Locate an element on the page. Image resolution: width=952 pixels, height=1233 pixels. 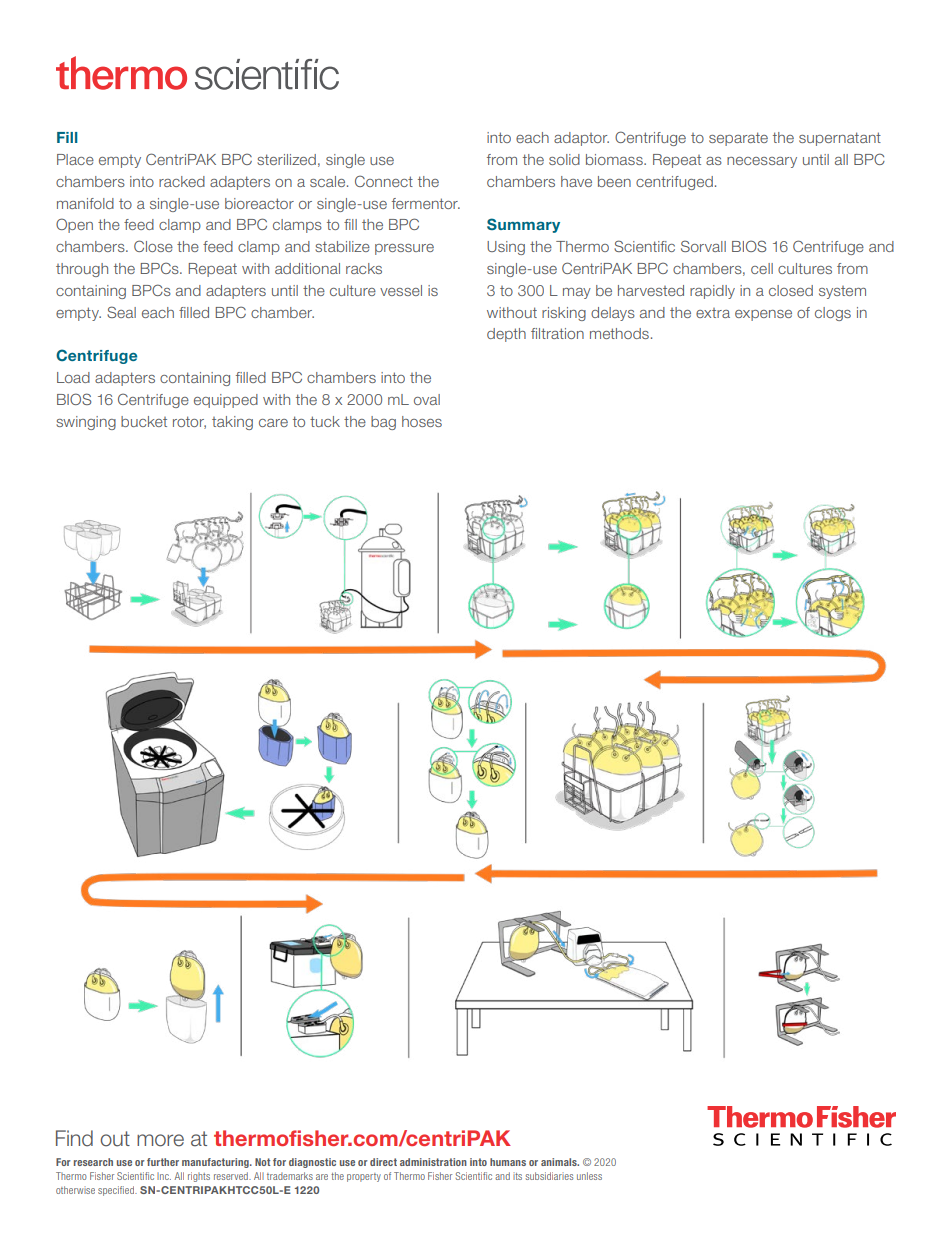
racked is located at coordinates (182, 181).
